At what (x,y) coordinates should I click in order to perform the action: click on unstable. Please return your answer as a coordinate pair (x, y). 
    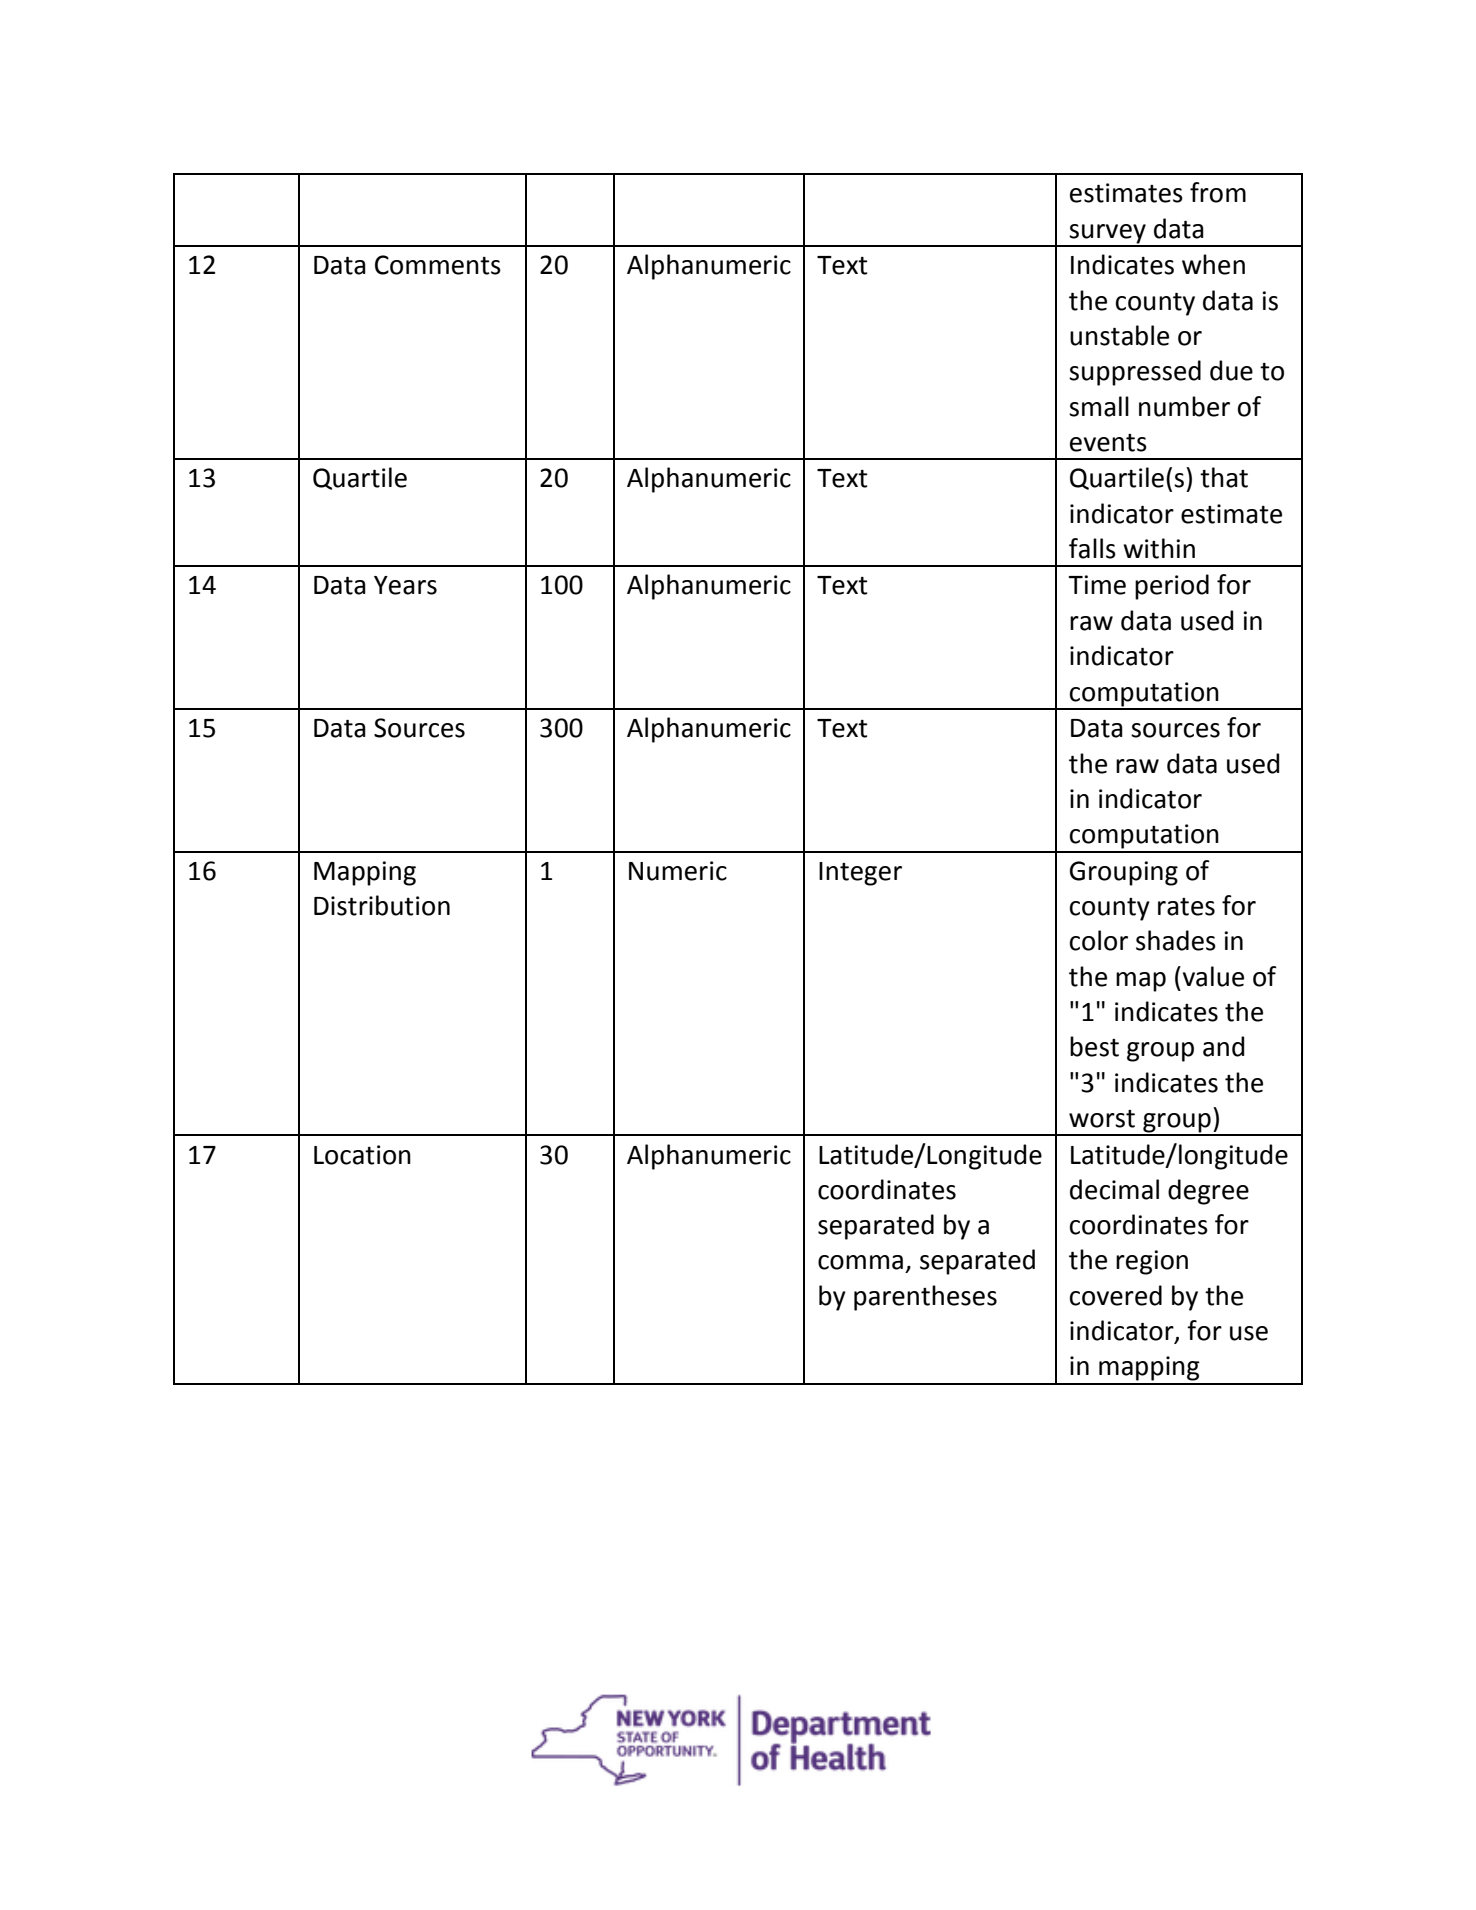
    Looking at the image, I should click on (1119, 335).
